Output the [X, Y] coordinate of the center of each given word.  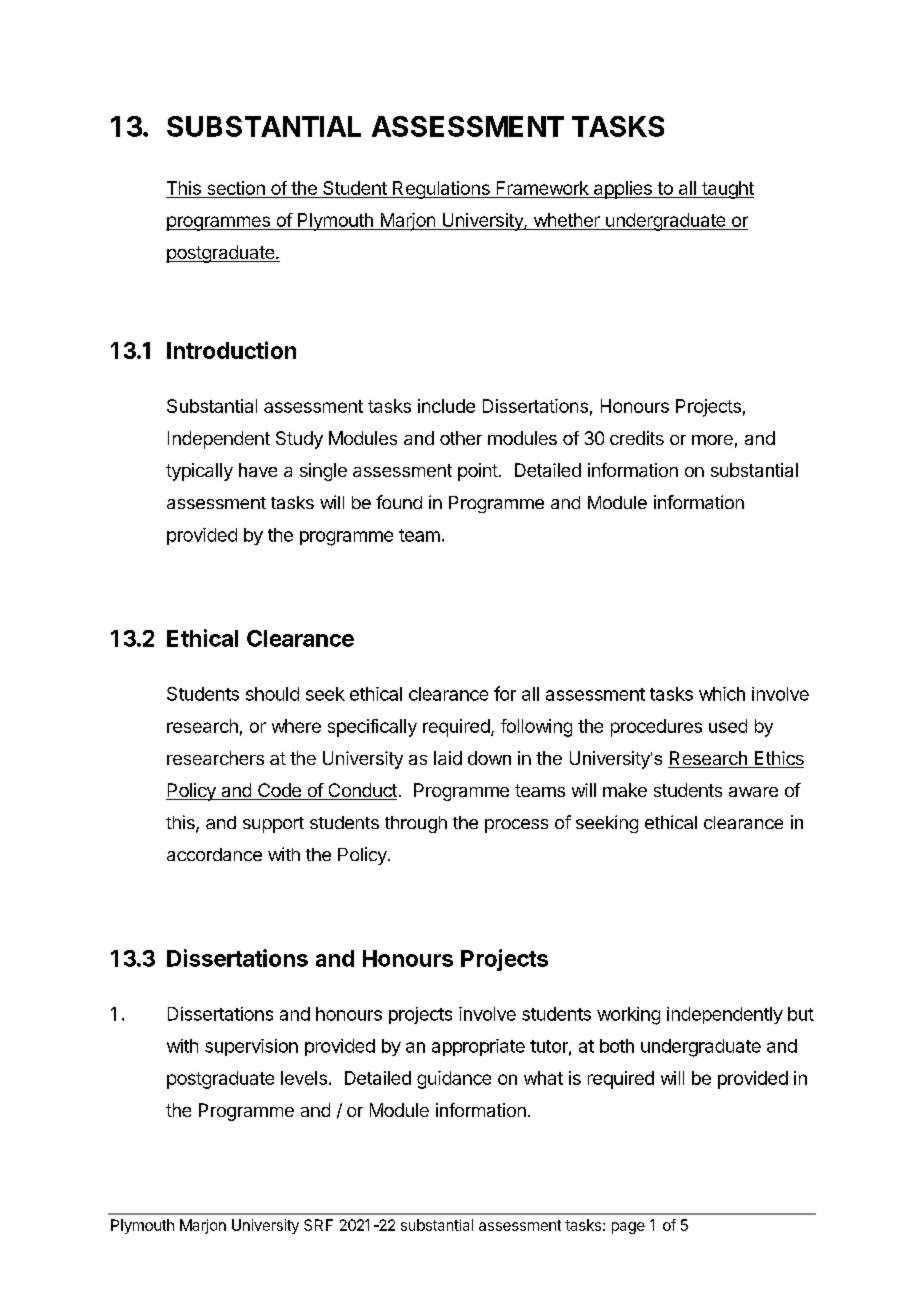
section [236, 188]
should [272, 694]
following [536, 728]
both [617, 1046]
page [628, 1228]
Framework [543, 188]
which [722, 694]
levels [304, 1078]
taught [727, 190]
